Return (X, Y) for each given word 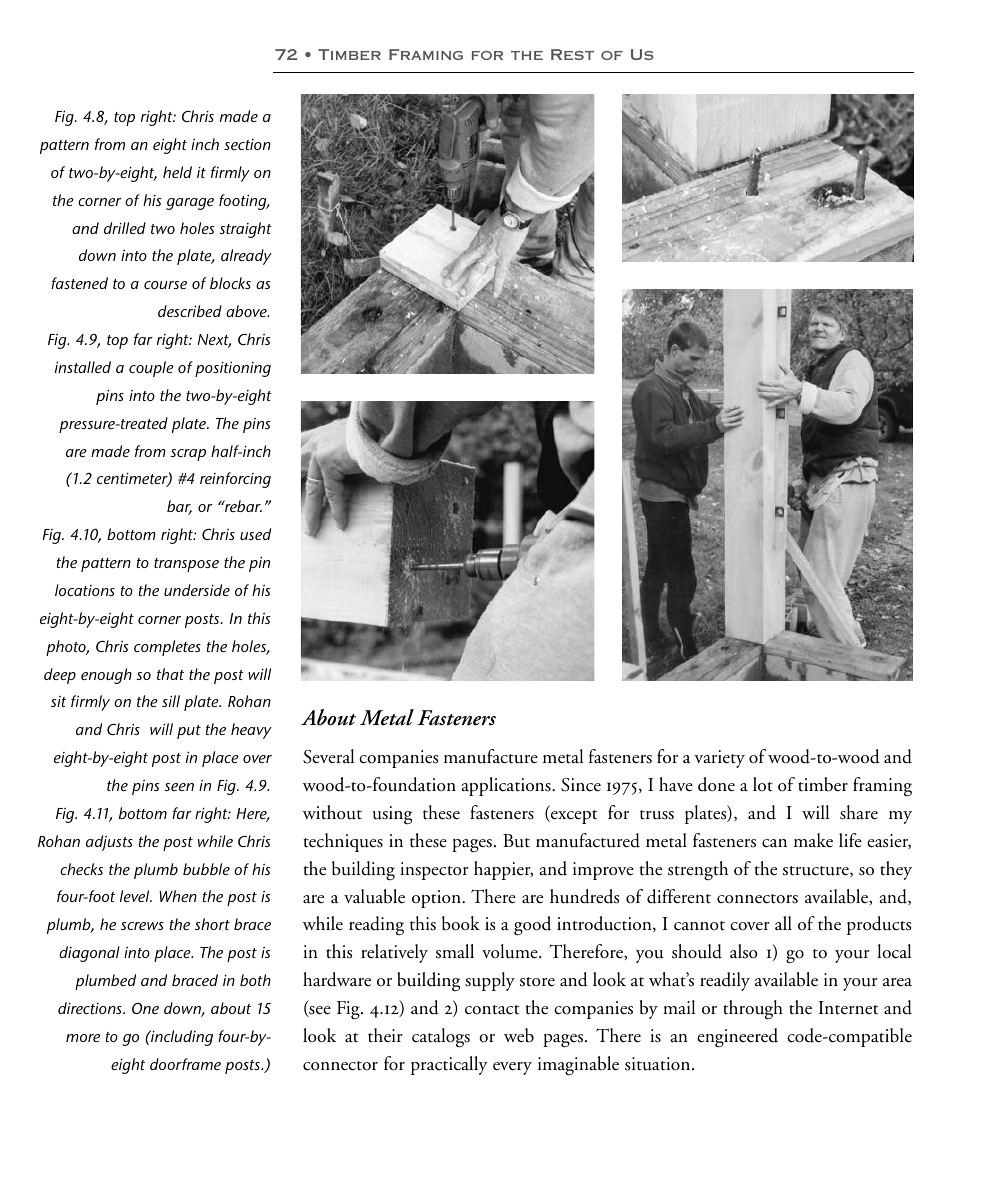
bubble (206, 869)
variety (719, 759)
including (181, 1038)
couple (151, 369)
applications (507, 786)
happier (503, 870)
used (255, 534)
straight (245, 230)
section (247, 144)
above (247, 311)
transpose (186, 565)
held (177, 172)
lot (763, 784)
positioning (233, 369)
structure (817, 871)
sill (171, 701)
